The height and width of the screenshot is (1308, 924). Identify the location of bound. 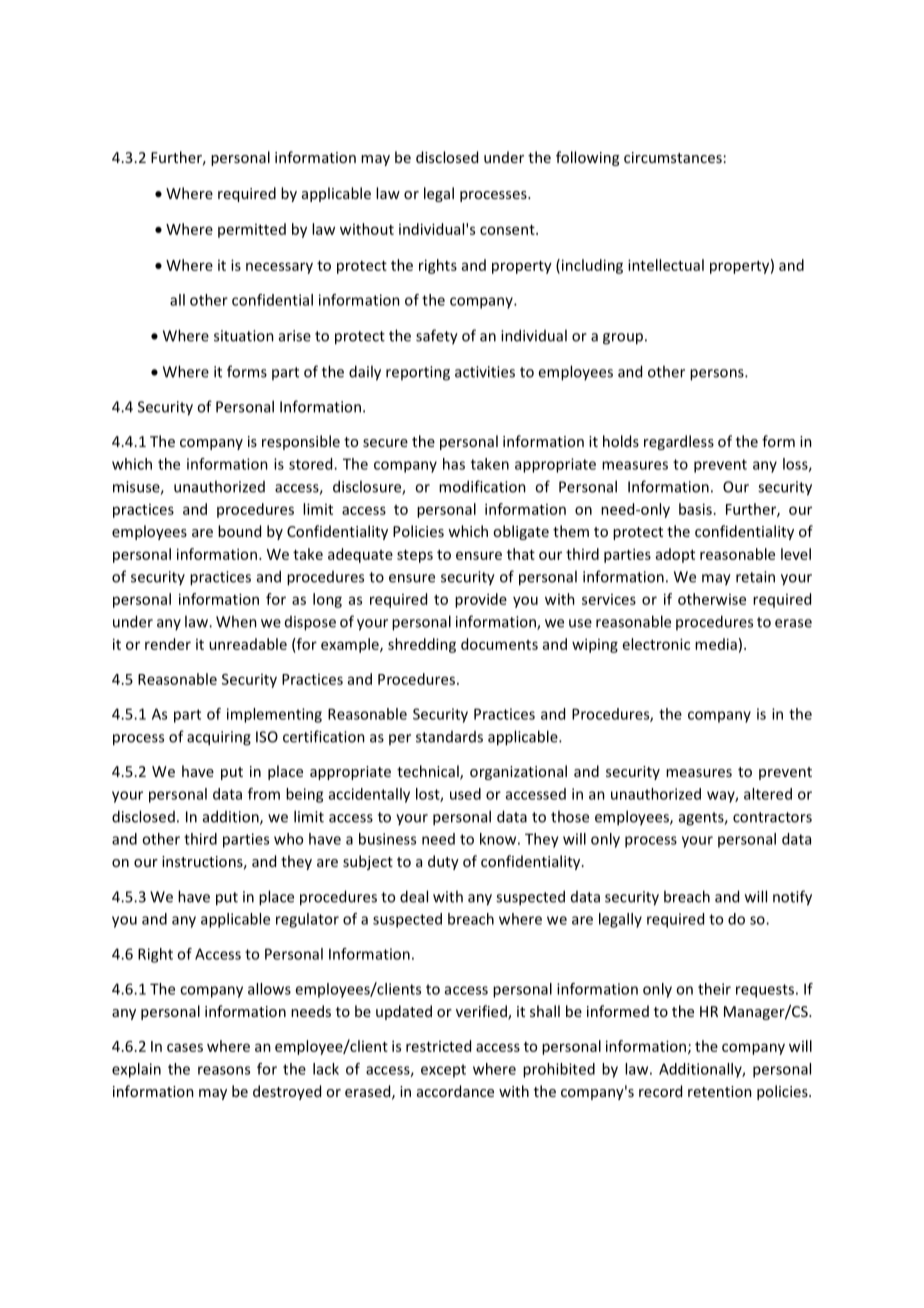
(239, 531).
